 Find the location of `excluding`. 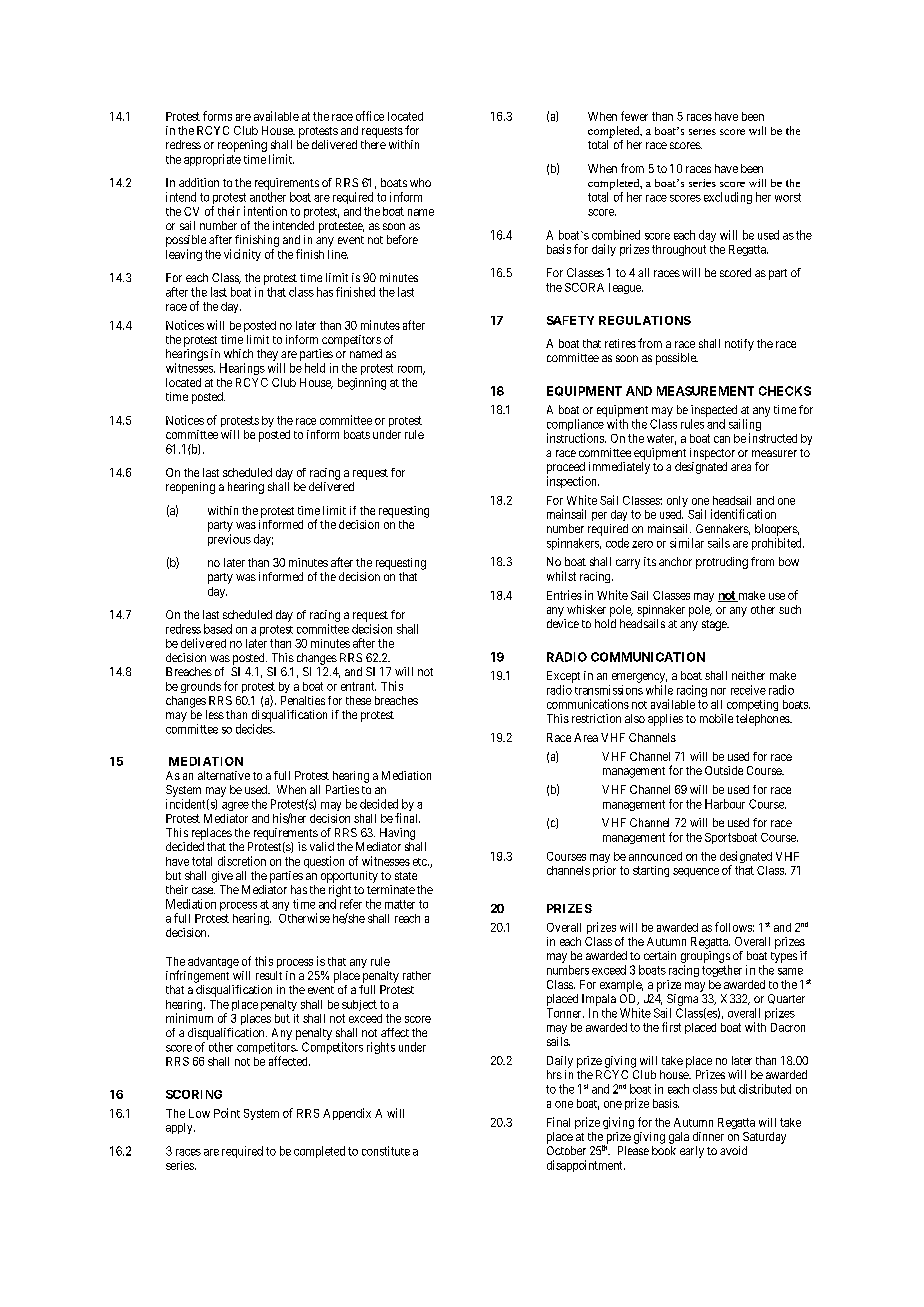

excluding is located at coordinates (728, 198).
